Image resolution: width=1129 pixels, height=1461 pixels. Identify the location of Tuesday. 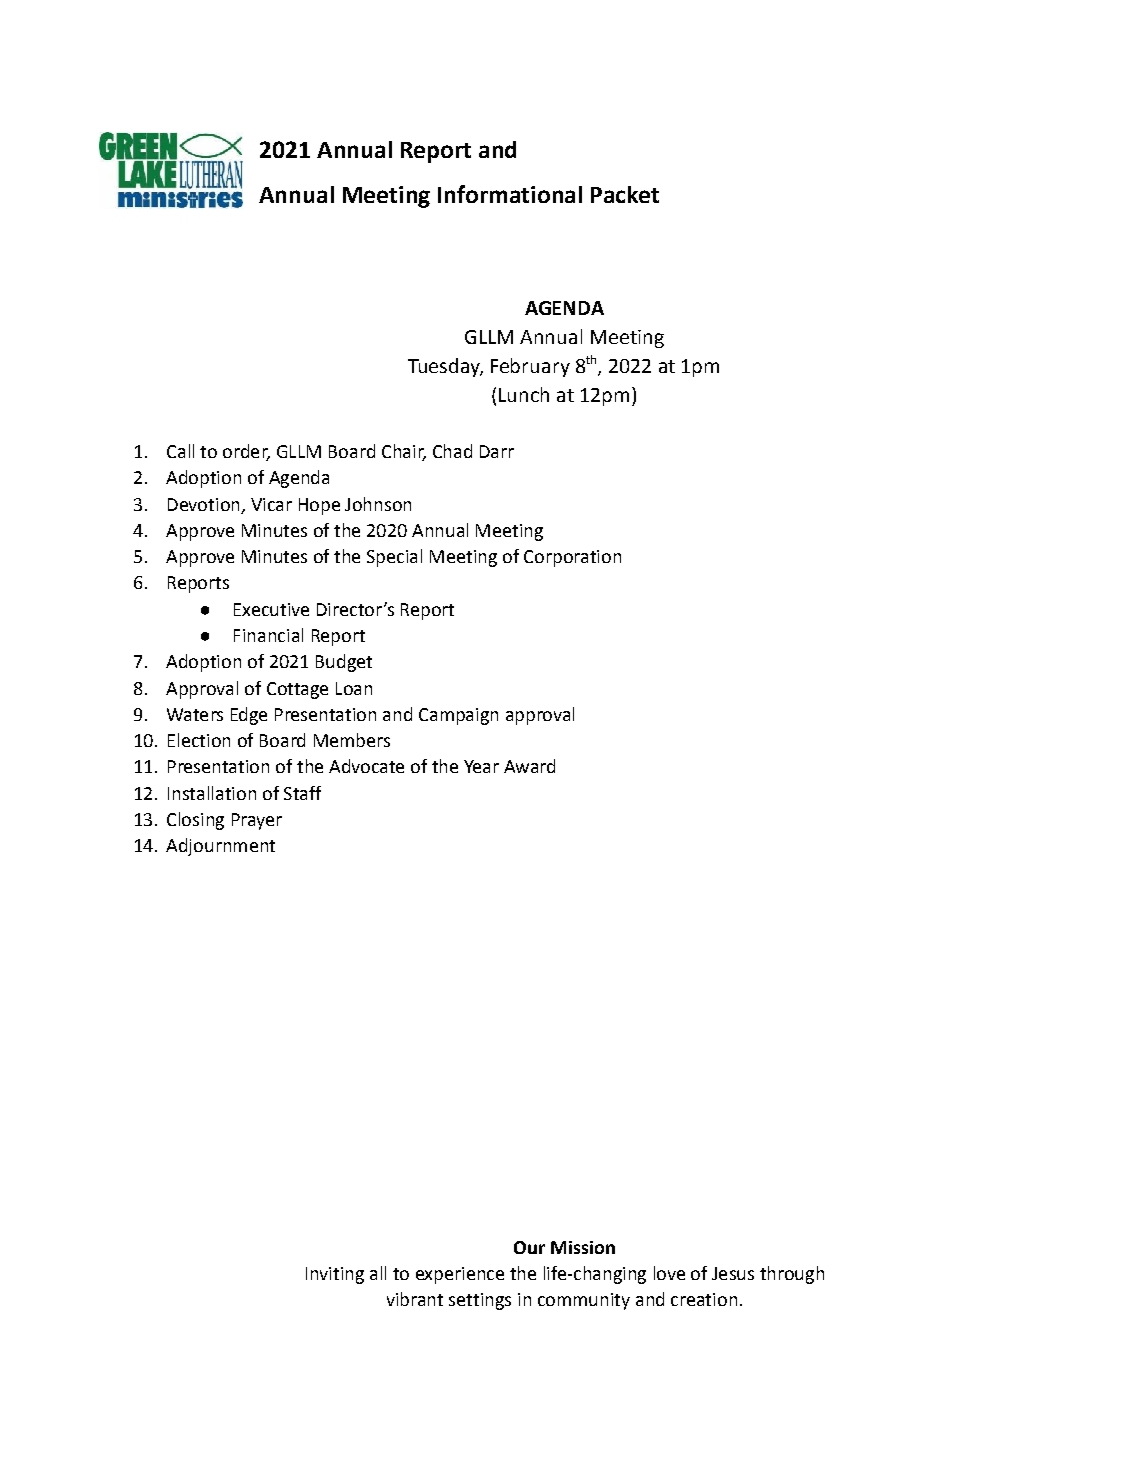
(445, 367).
